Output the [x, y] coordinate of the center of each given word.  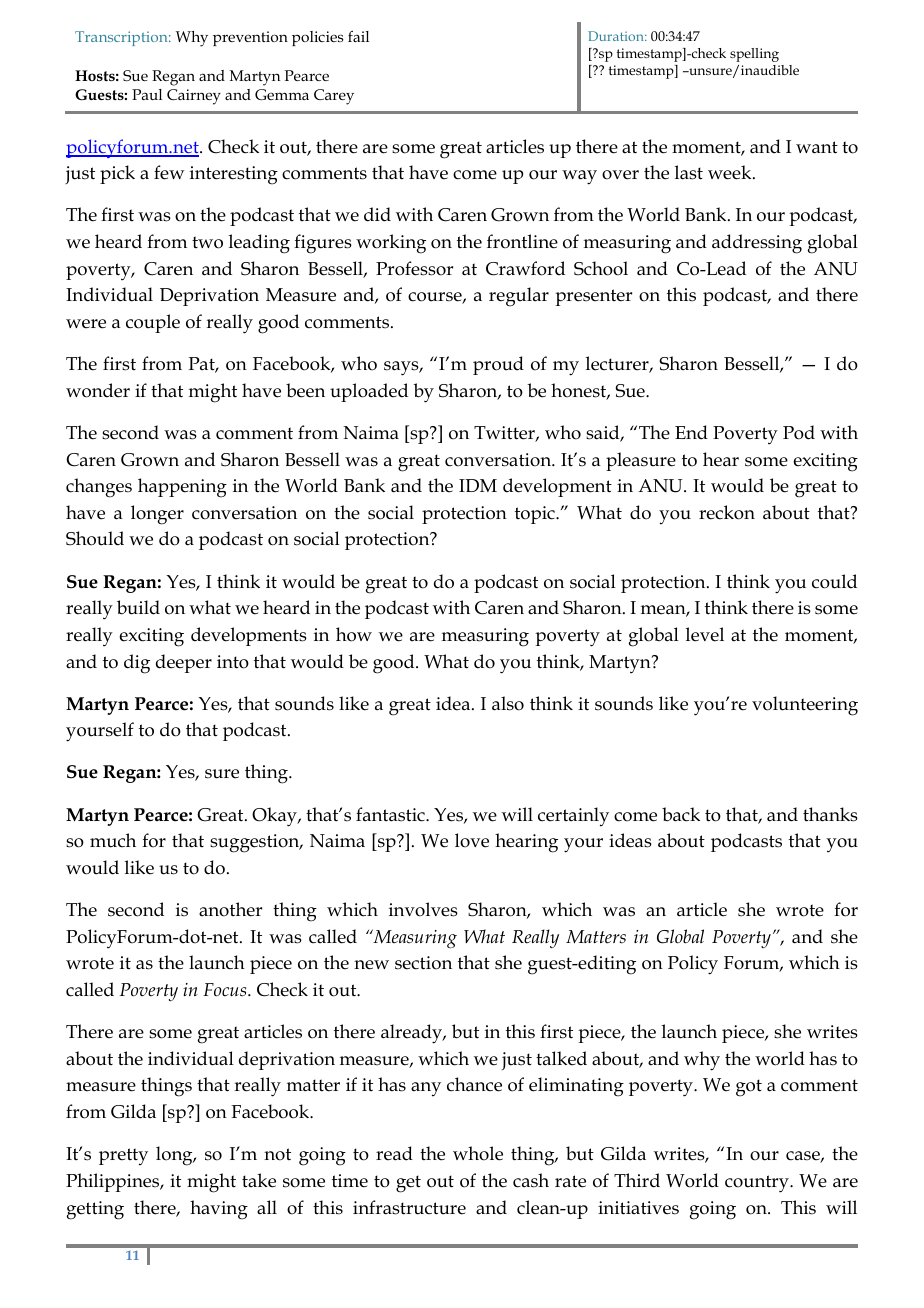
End [691, 432]
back [681, 814]
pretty [123, 1157]
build [138, 607]
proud [498, 365]
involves [423, 909]
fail [358, 36]
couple [153, 323]
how [354, 634]
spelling [754, 55]
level [705, 634]
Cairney [194, 97]
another [230, 909]
